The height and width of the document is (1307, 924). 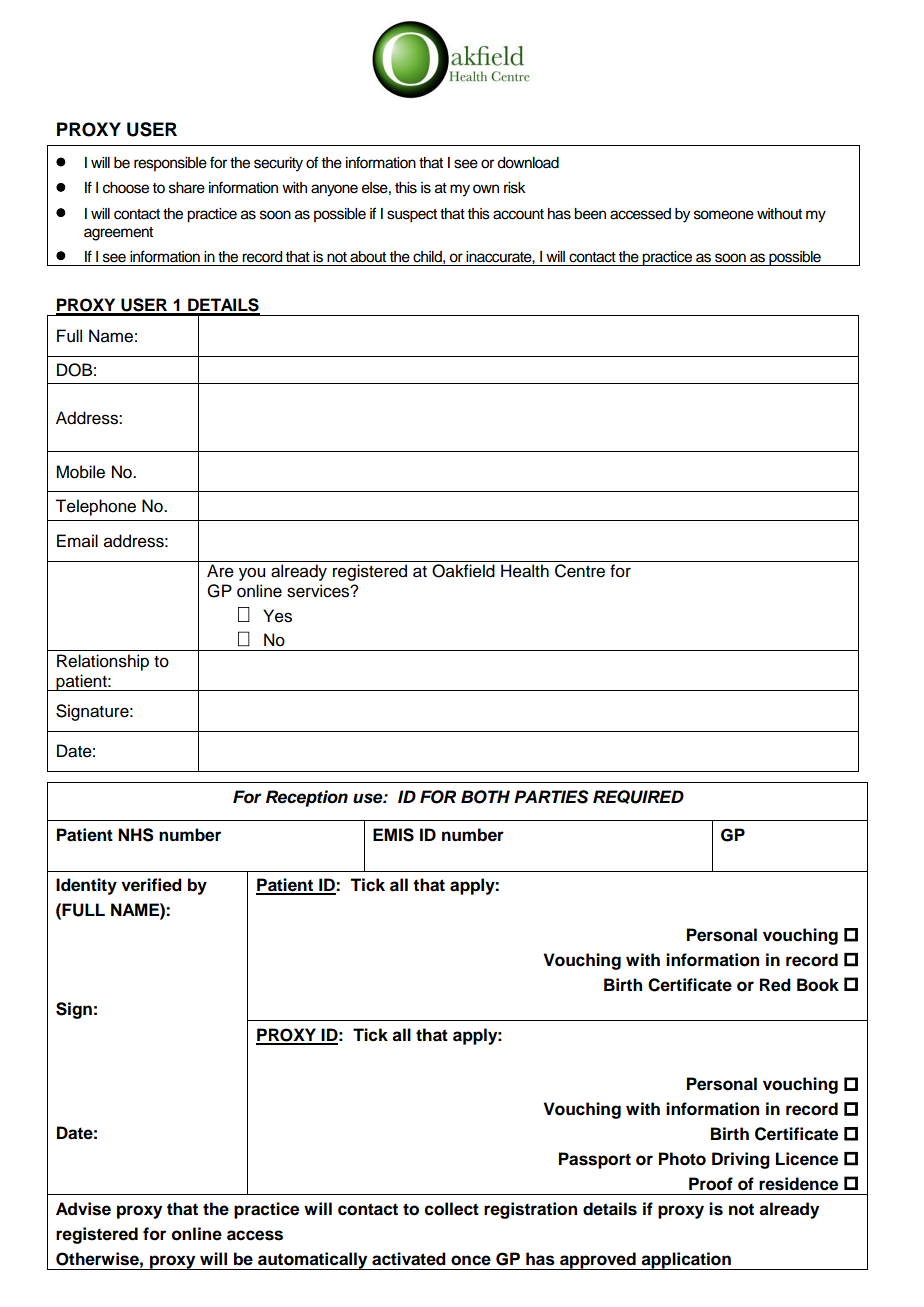 What do you see at coordinates (368, 257) in the document?
I see `about` at bounding box center [368, 257].
